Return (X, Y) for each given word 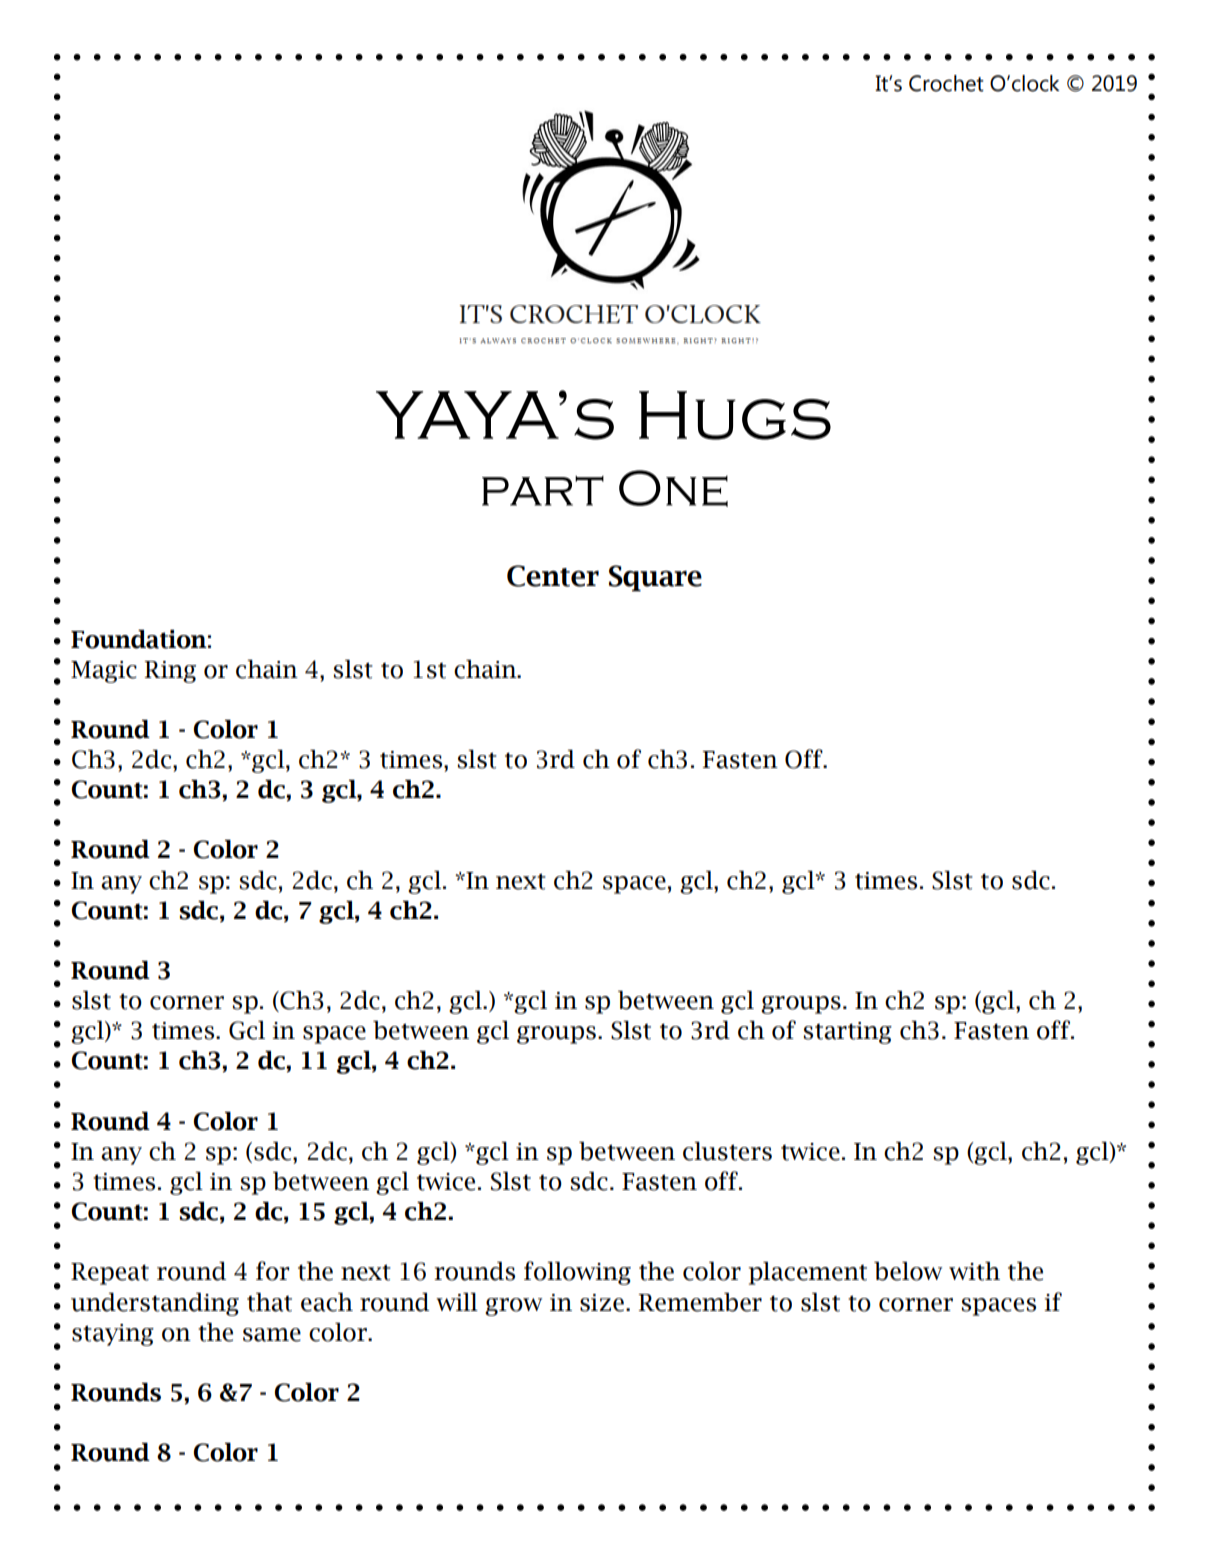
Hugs (735, 415)
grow (513, 1307)
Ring (170, 672)
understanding (155, 1304)
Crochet (946, 83)
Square (655, 578)
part (543, 491)
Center (553, 576)
